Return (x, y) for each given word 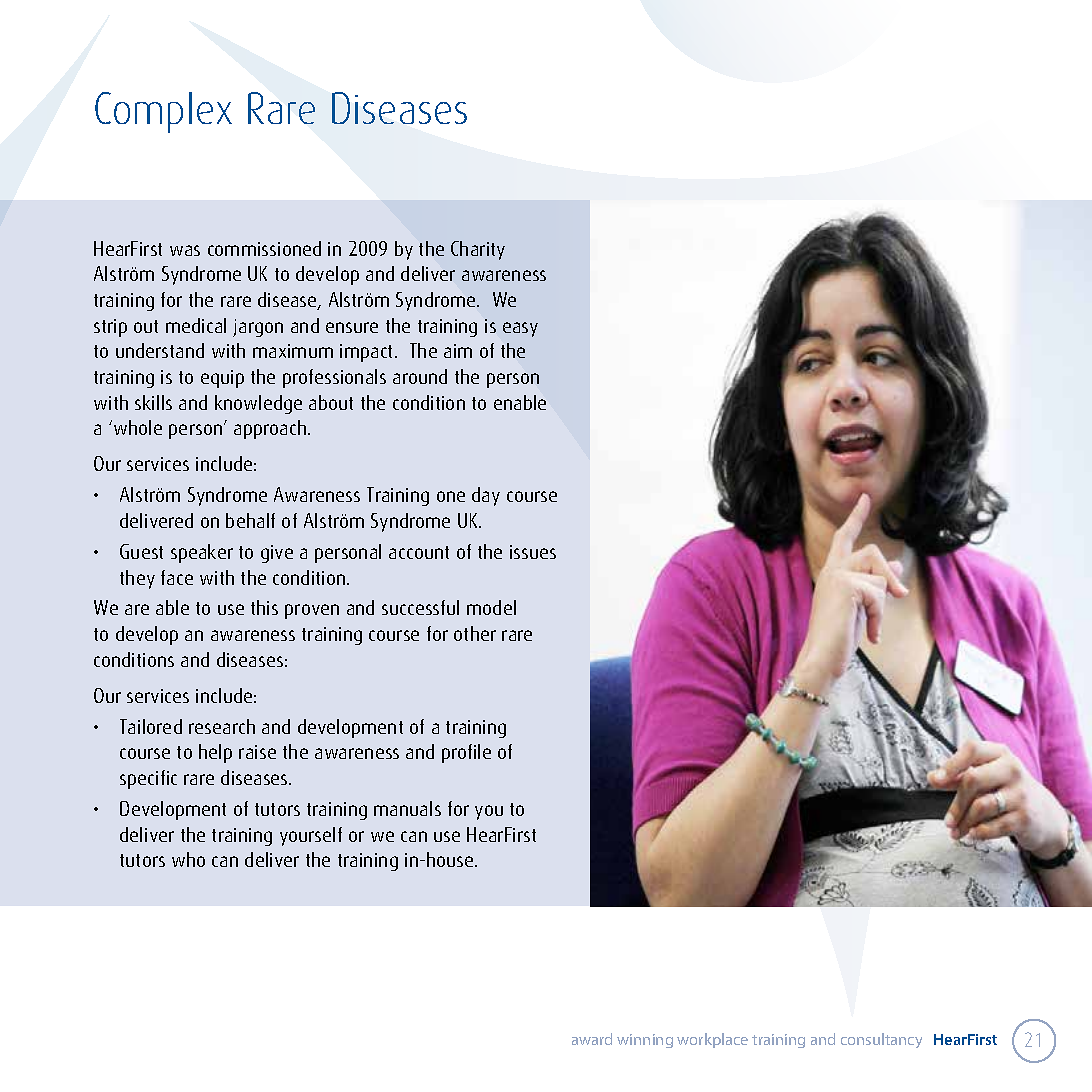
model (491, 607)
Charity (478, 250)
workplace (712, 1040)
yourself (311, 836)
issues (533, 552)
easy (520, 329)
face (177, 577)
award (592, 1039)
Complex (163, 112)
